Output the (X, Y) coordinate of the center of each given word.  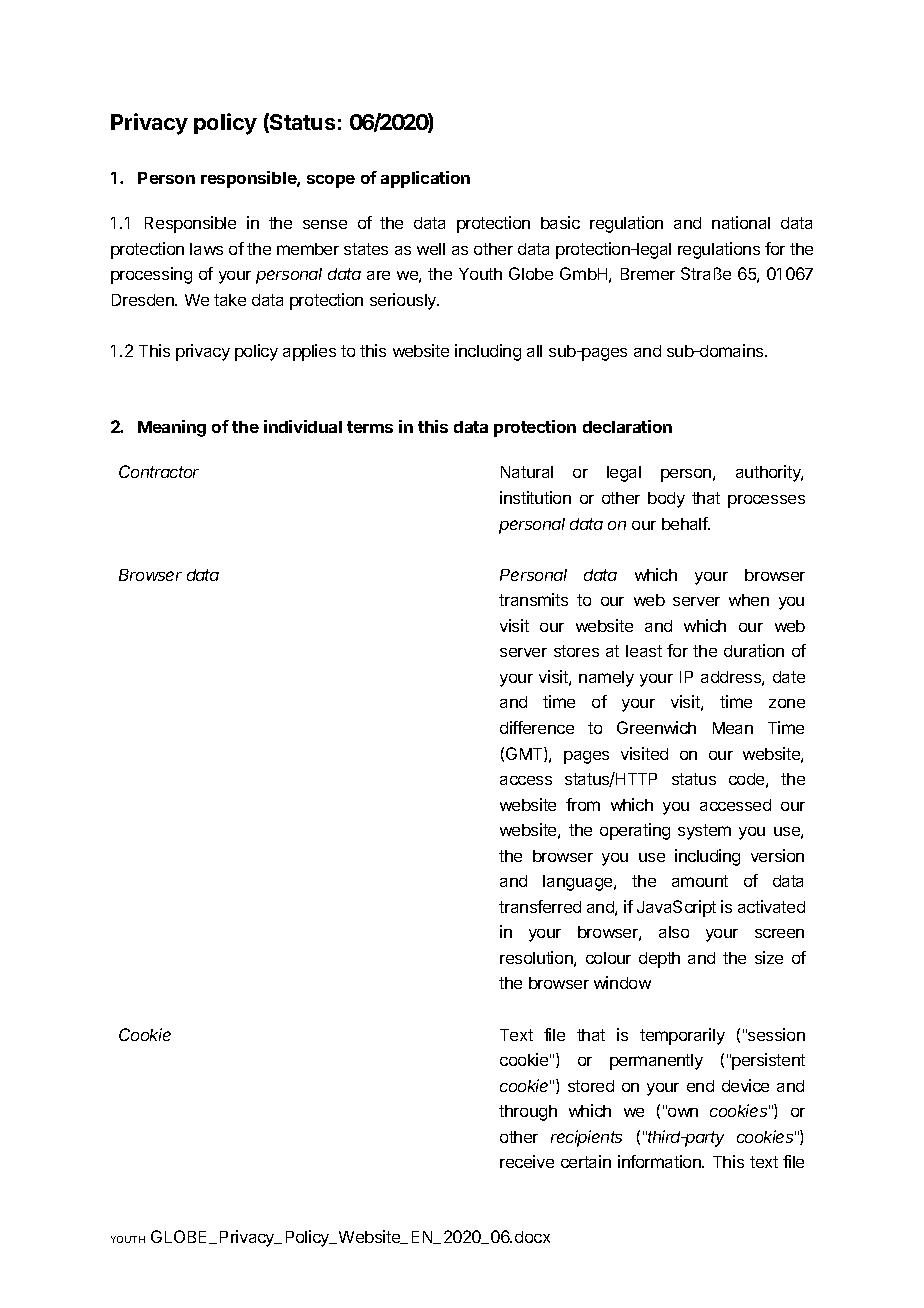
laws (206, 249)
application (425, 179)
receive (527, 1161)
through (528, 1113)
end (700, 1086)
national (741, 222)
